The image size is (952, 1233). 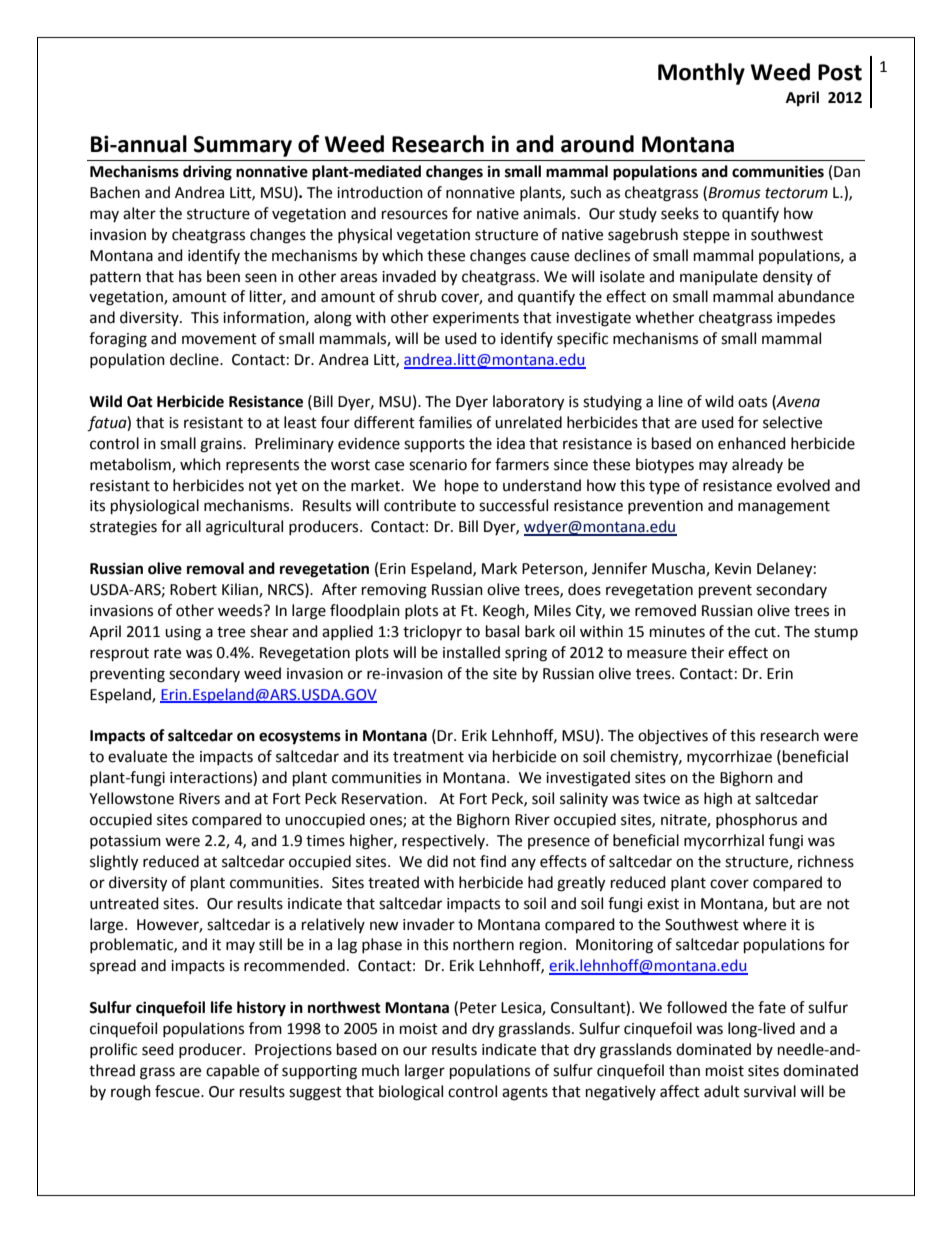 What do you see at coordinates (597, 144) in the screenshot?
I see `around` at bounding box center [597, 144].
